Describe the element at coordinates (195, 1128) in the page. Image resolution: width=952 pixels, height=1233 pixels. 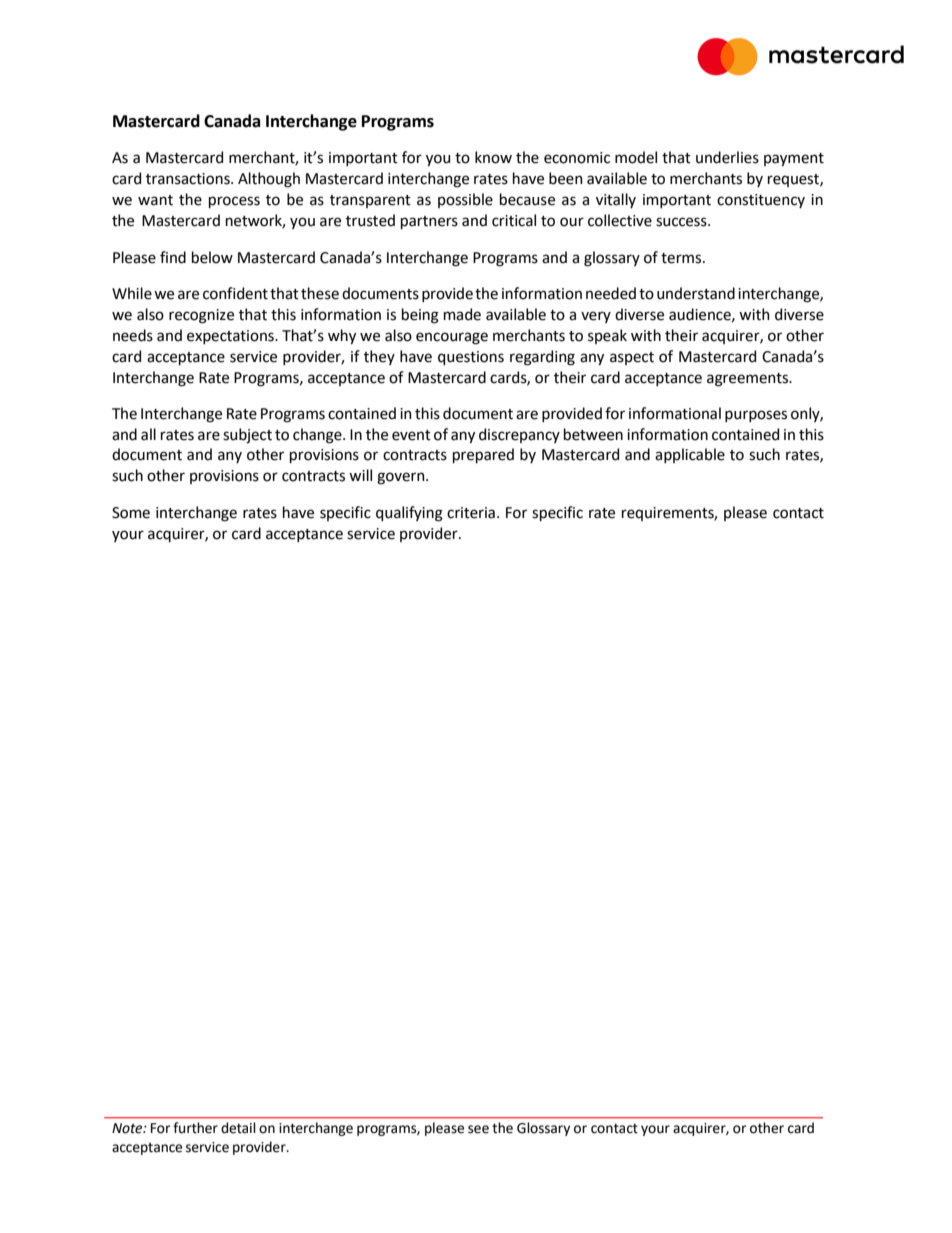
I see `further` at that location.
